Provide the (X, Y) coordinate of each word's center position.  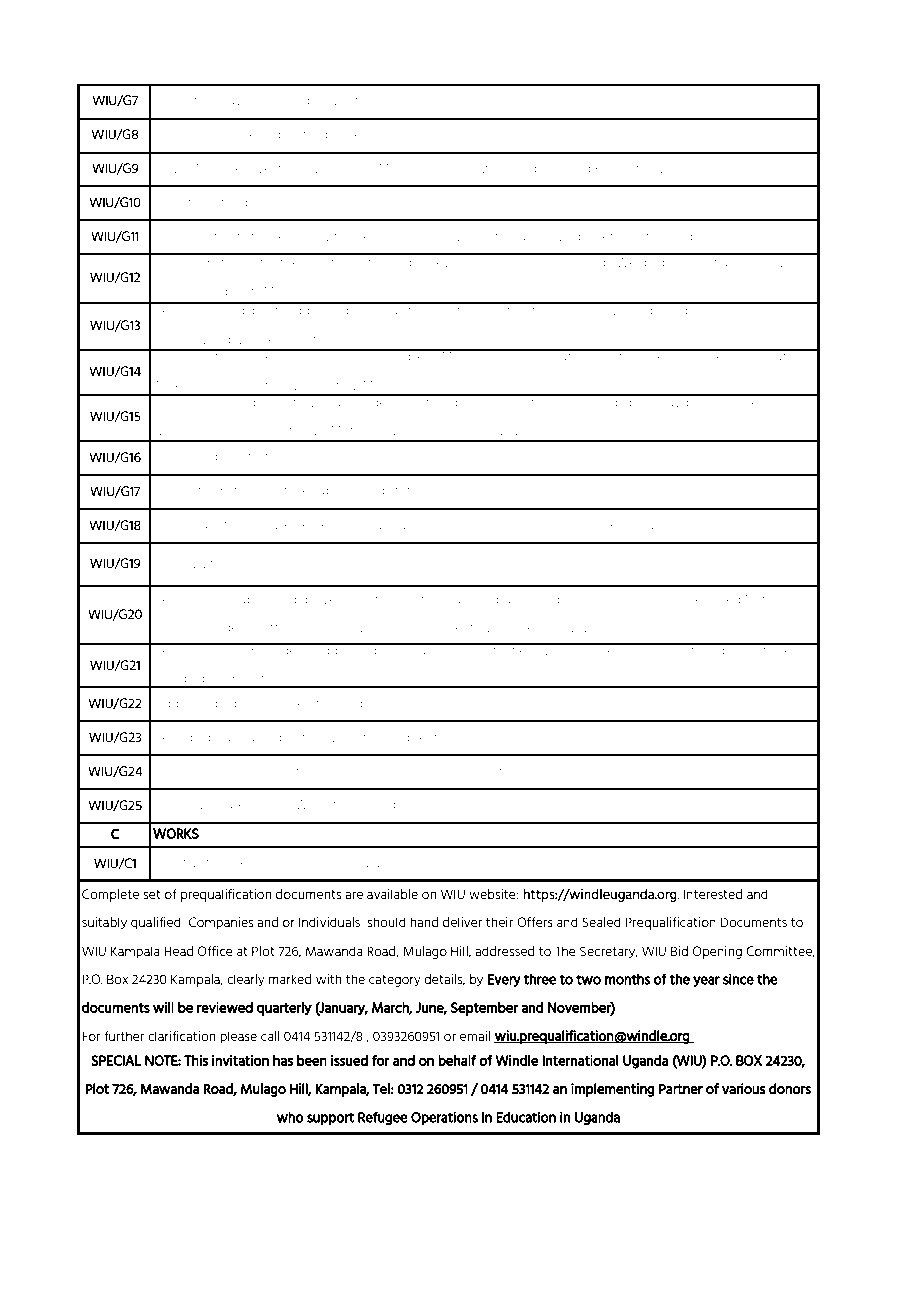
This (196, 1060)
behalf (457, 1060)
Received (714, 599)
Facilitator (625, 169)
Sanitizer (476, 169)
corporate (475, 651)
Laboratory (185, 101)
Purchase (179, 627)
